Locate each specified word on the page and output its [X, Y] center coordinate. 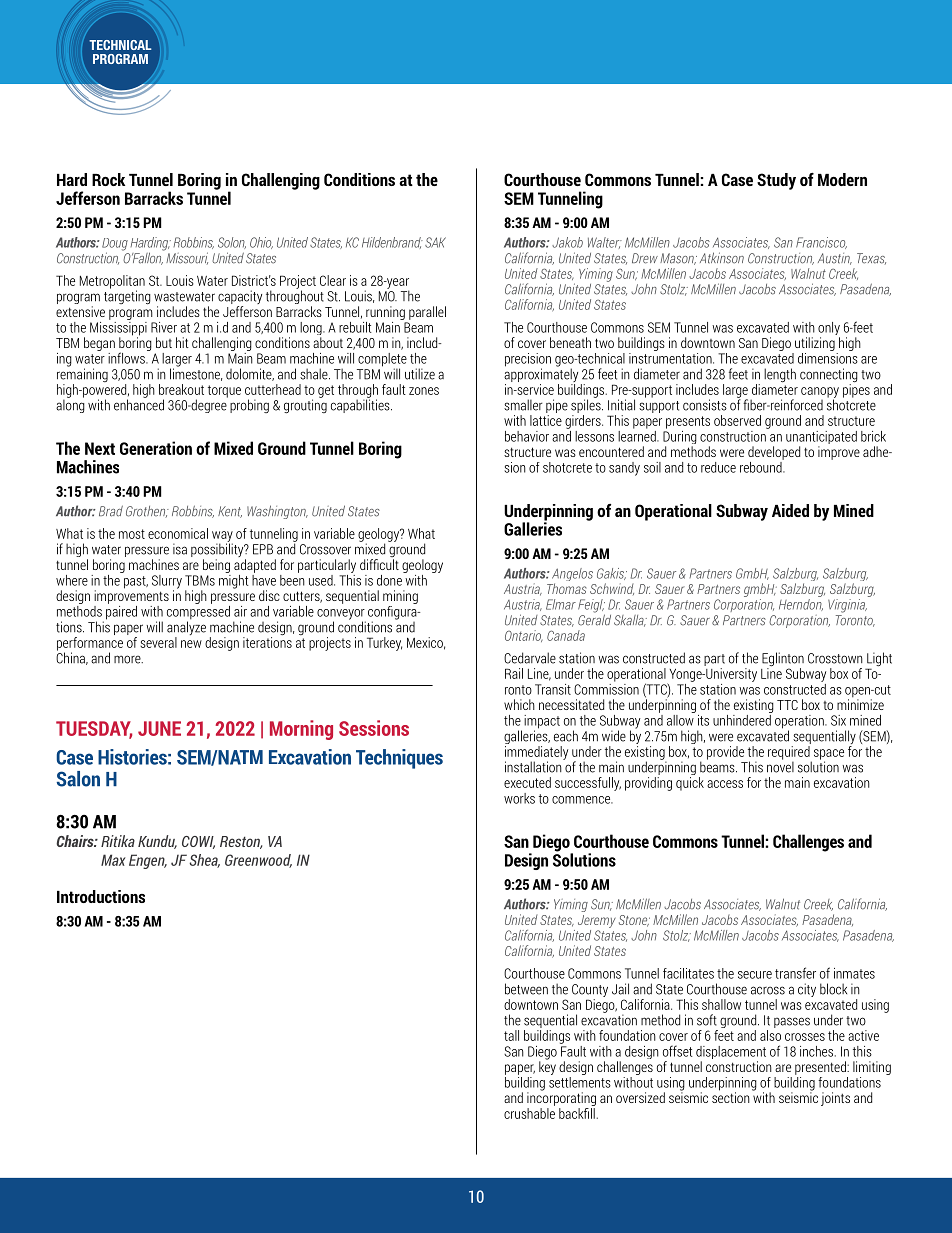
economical [178, 533]
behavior [527, 436]
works [519, 798]
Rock [108, 179]
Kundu [157, 842]
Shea [204, 861]
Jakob [567, 242]
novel [780, 766]
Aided [790, 510]
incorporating [561, 1099]
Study [776, 181]
